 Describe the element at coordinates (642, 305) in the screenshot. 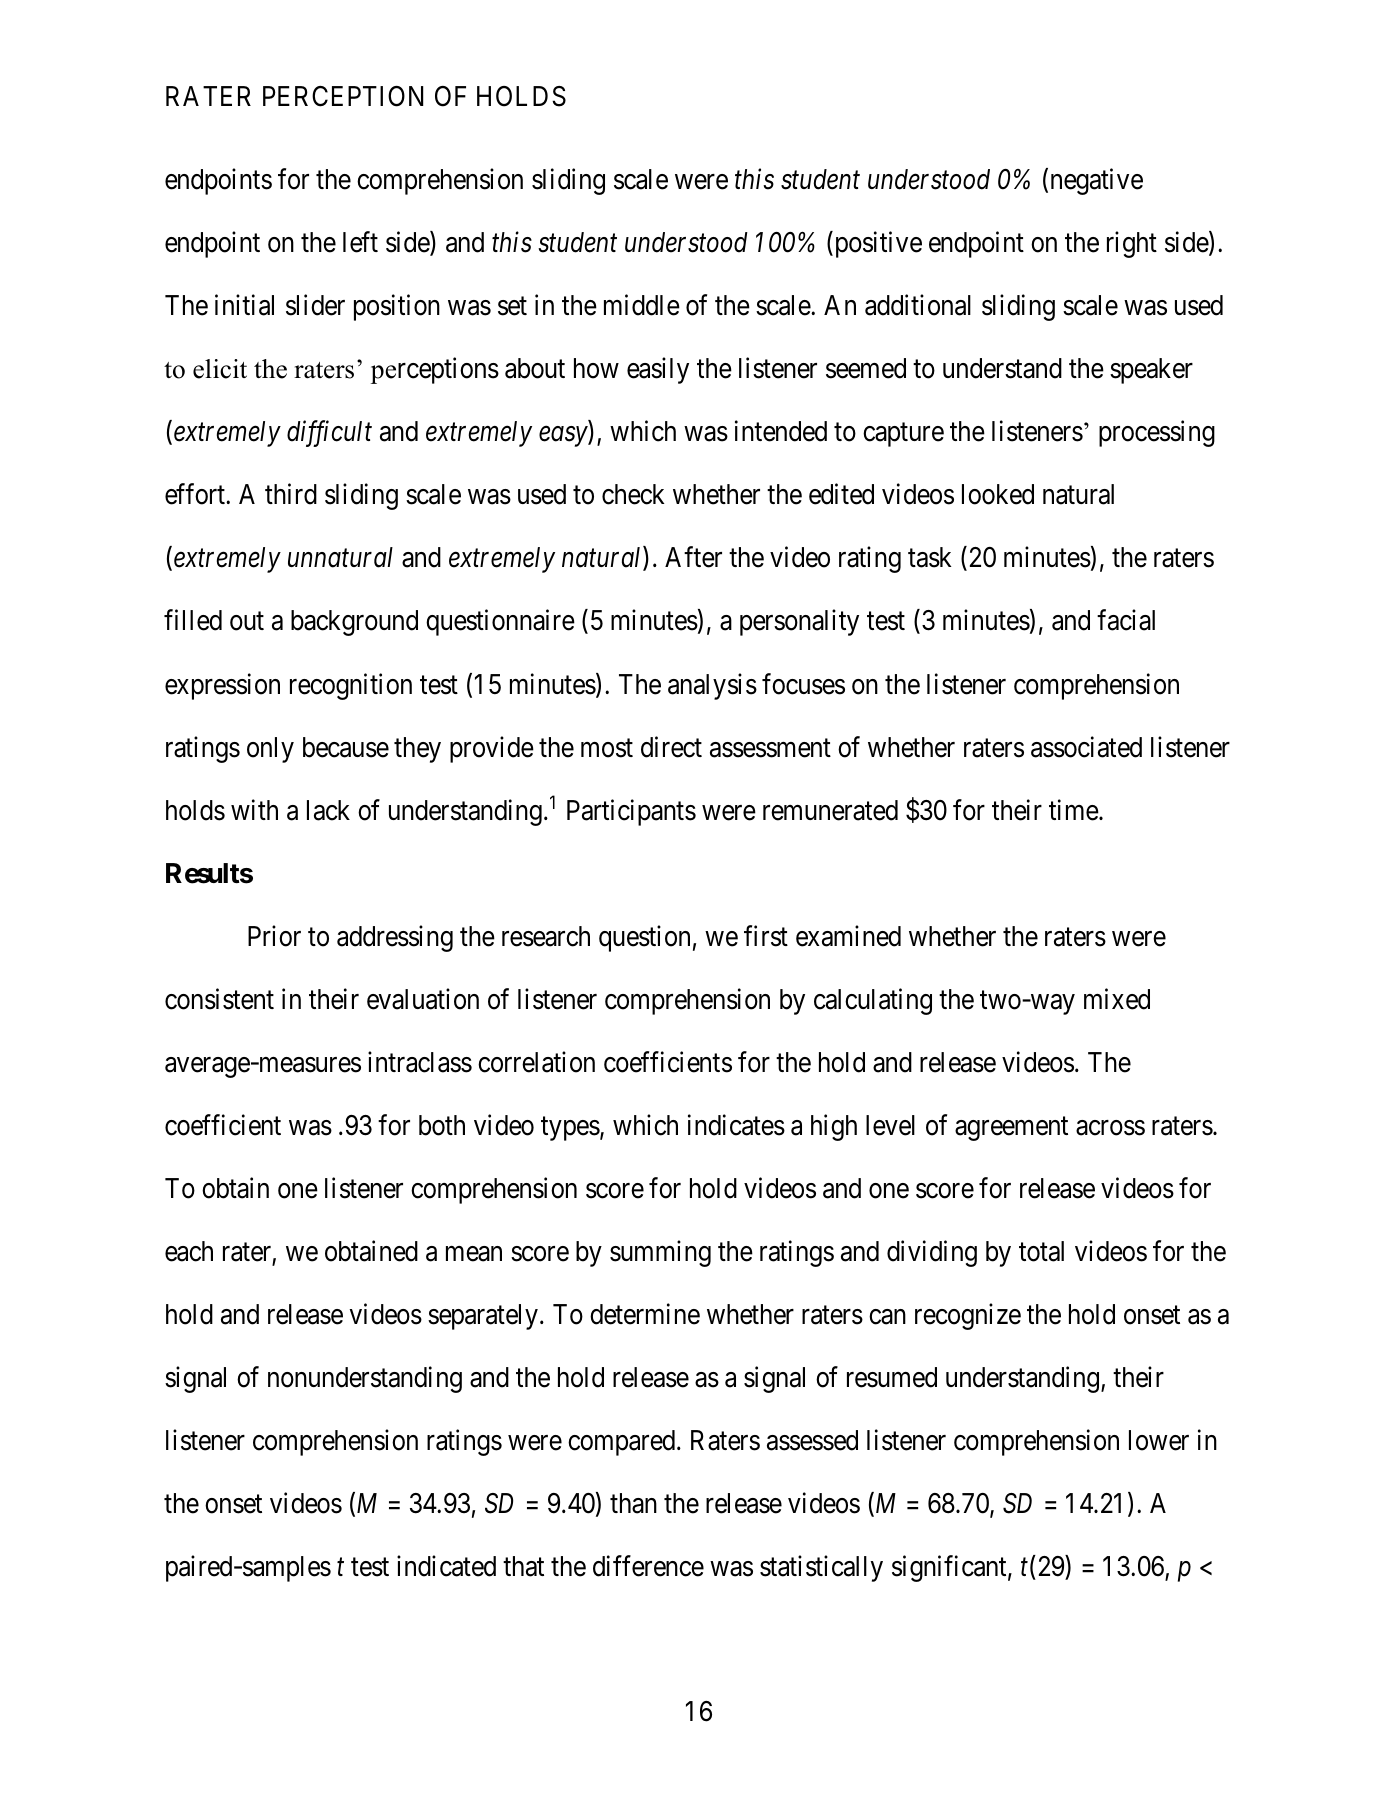

I see `middle` at that location.
